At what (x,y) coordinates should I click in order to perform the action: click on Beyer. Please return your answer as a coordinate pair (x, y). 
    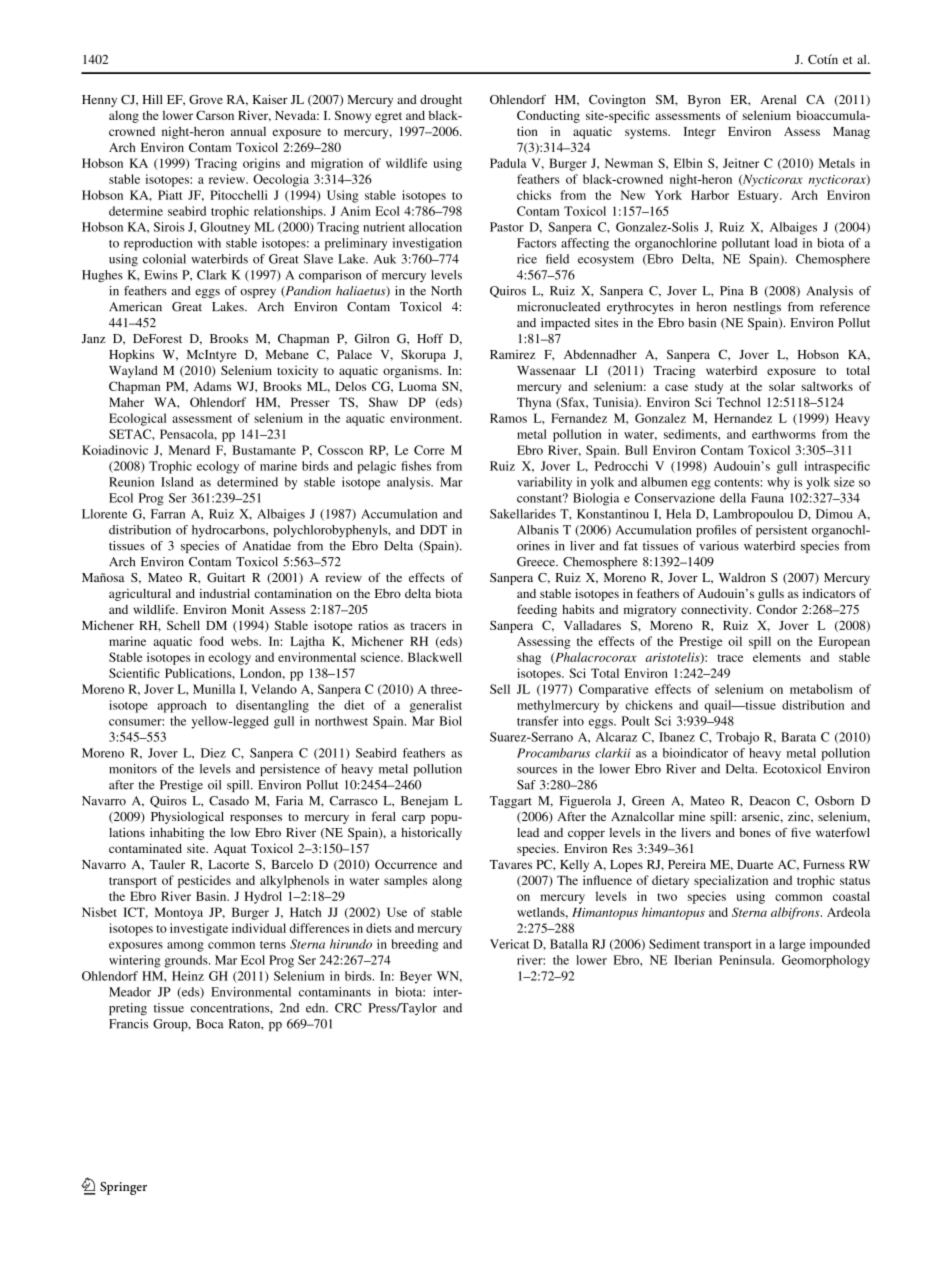
    Looking at the image, I should click on (416, 977).
